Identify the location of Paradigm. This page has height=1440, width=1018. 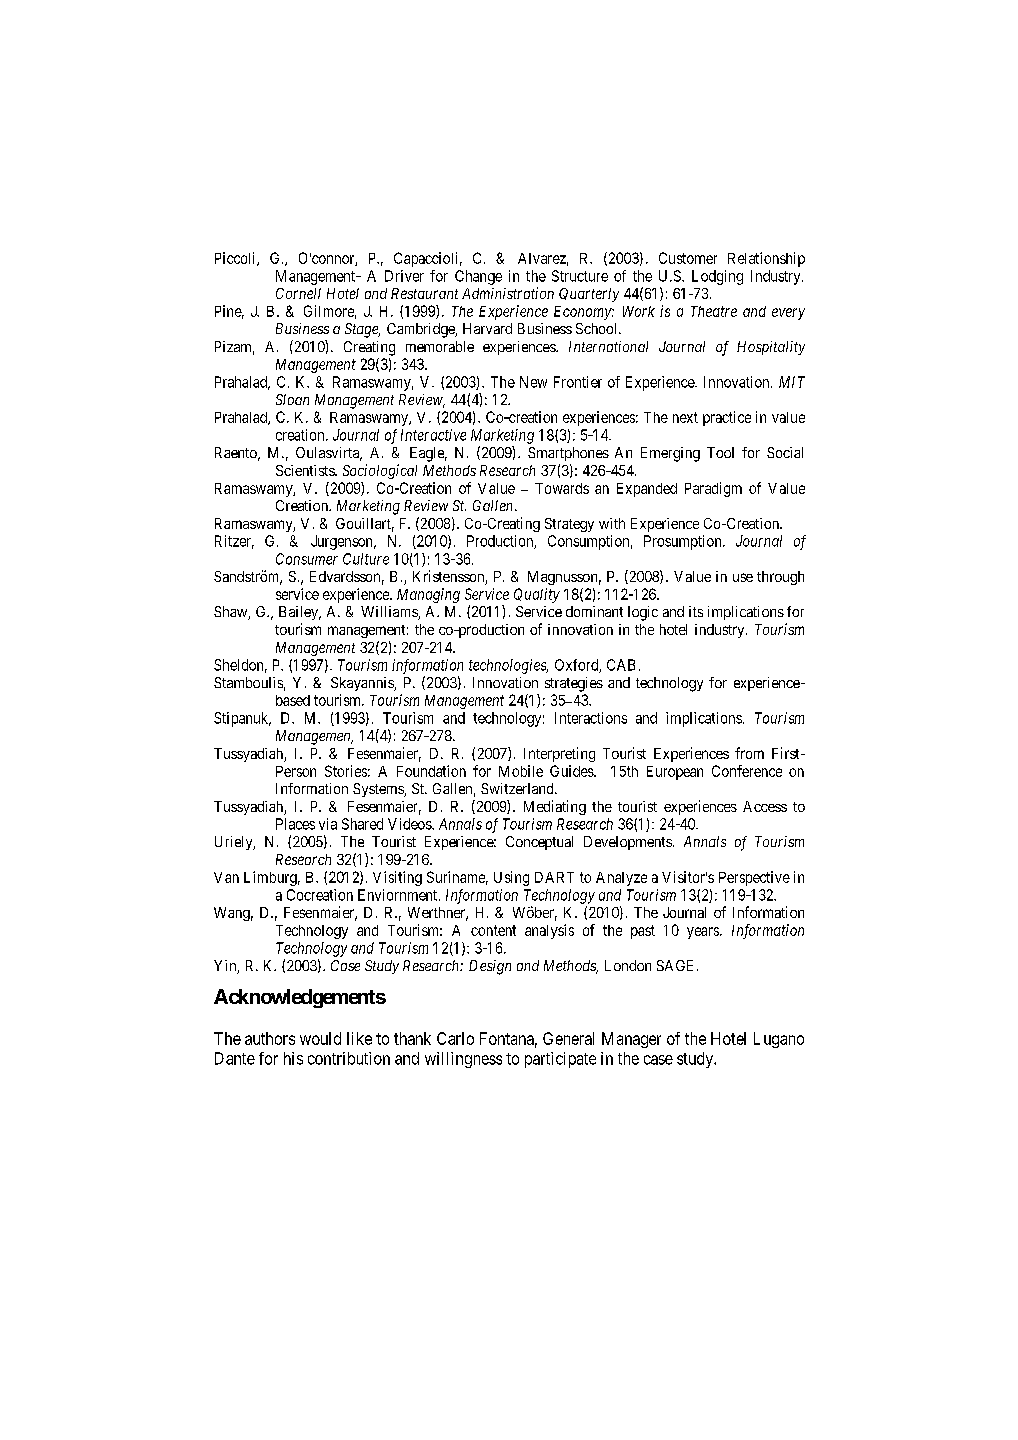
(713, 489).
